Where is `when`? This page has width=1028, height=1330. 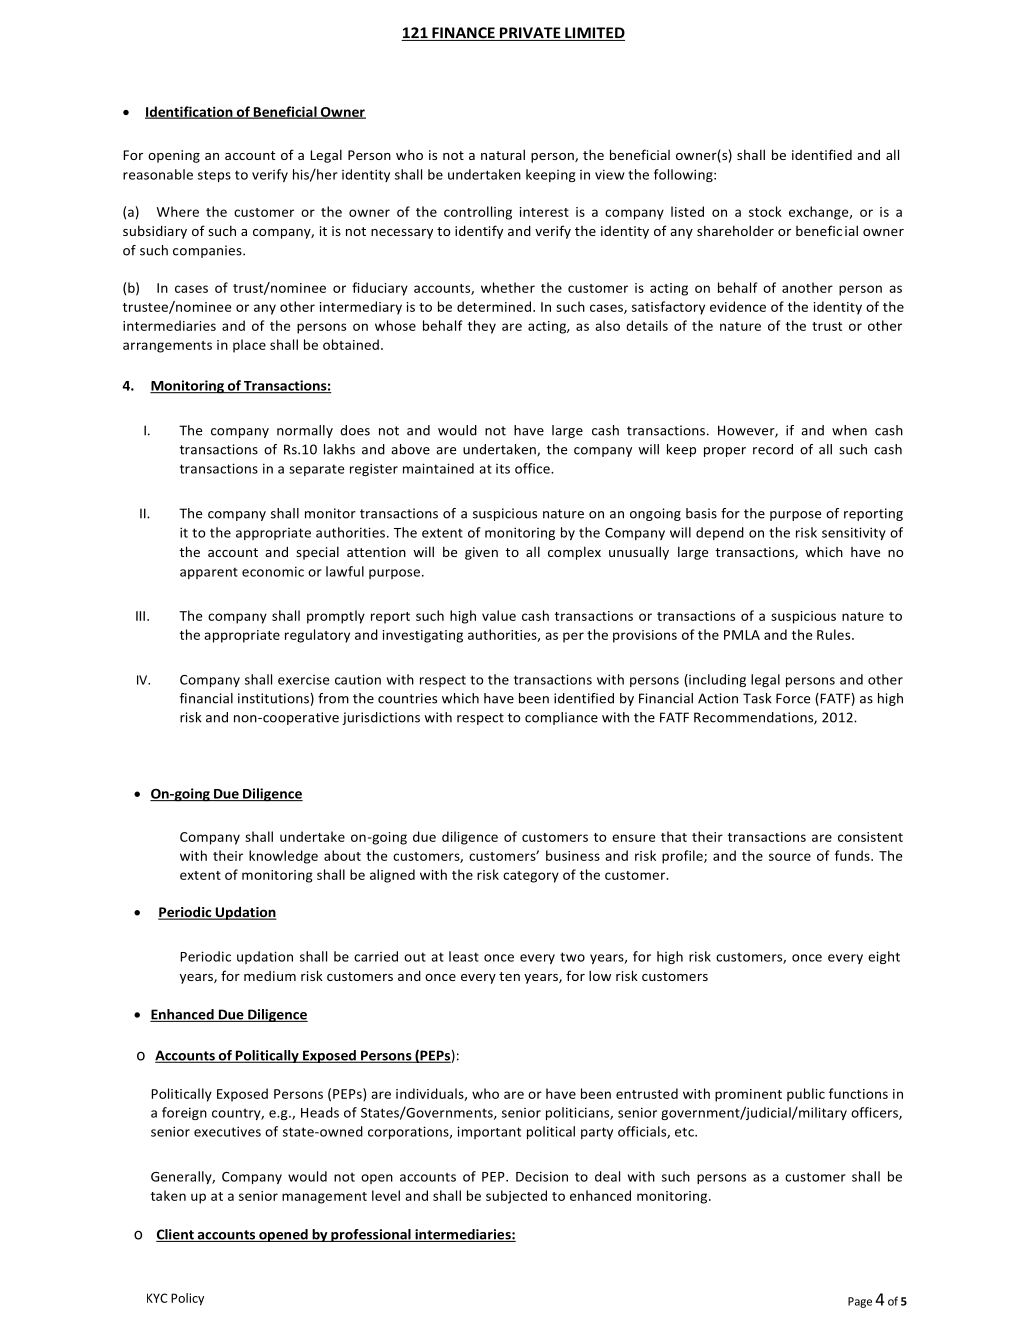 when is located at coordinates (849, 430).
